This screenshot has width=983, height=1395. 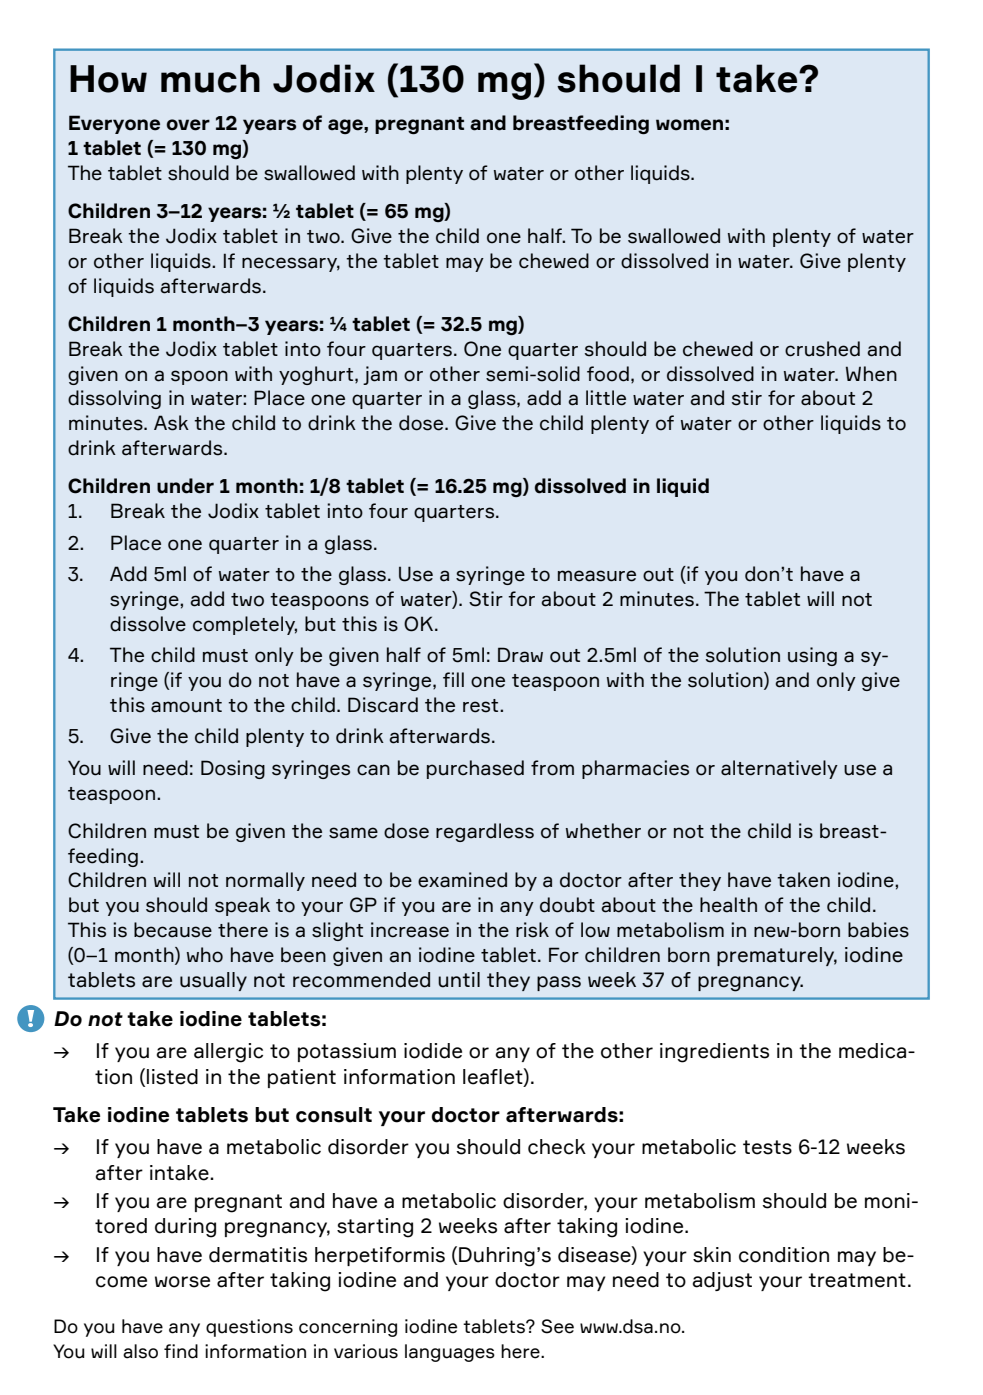 What do you see at coordinates (482, 706) in the screenshot?
I see `rest` at bounding box center [482, 706].
